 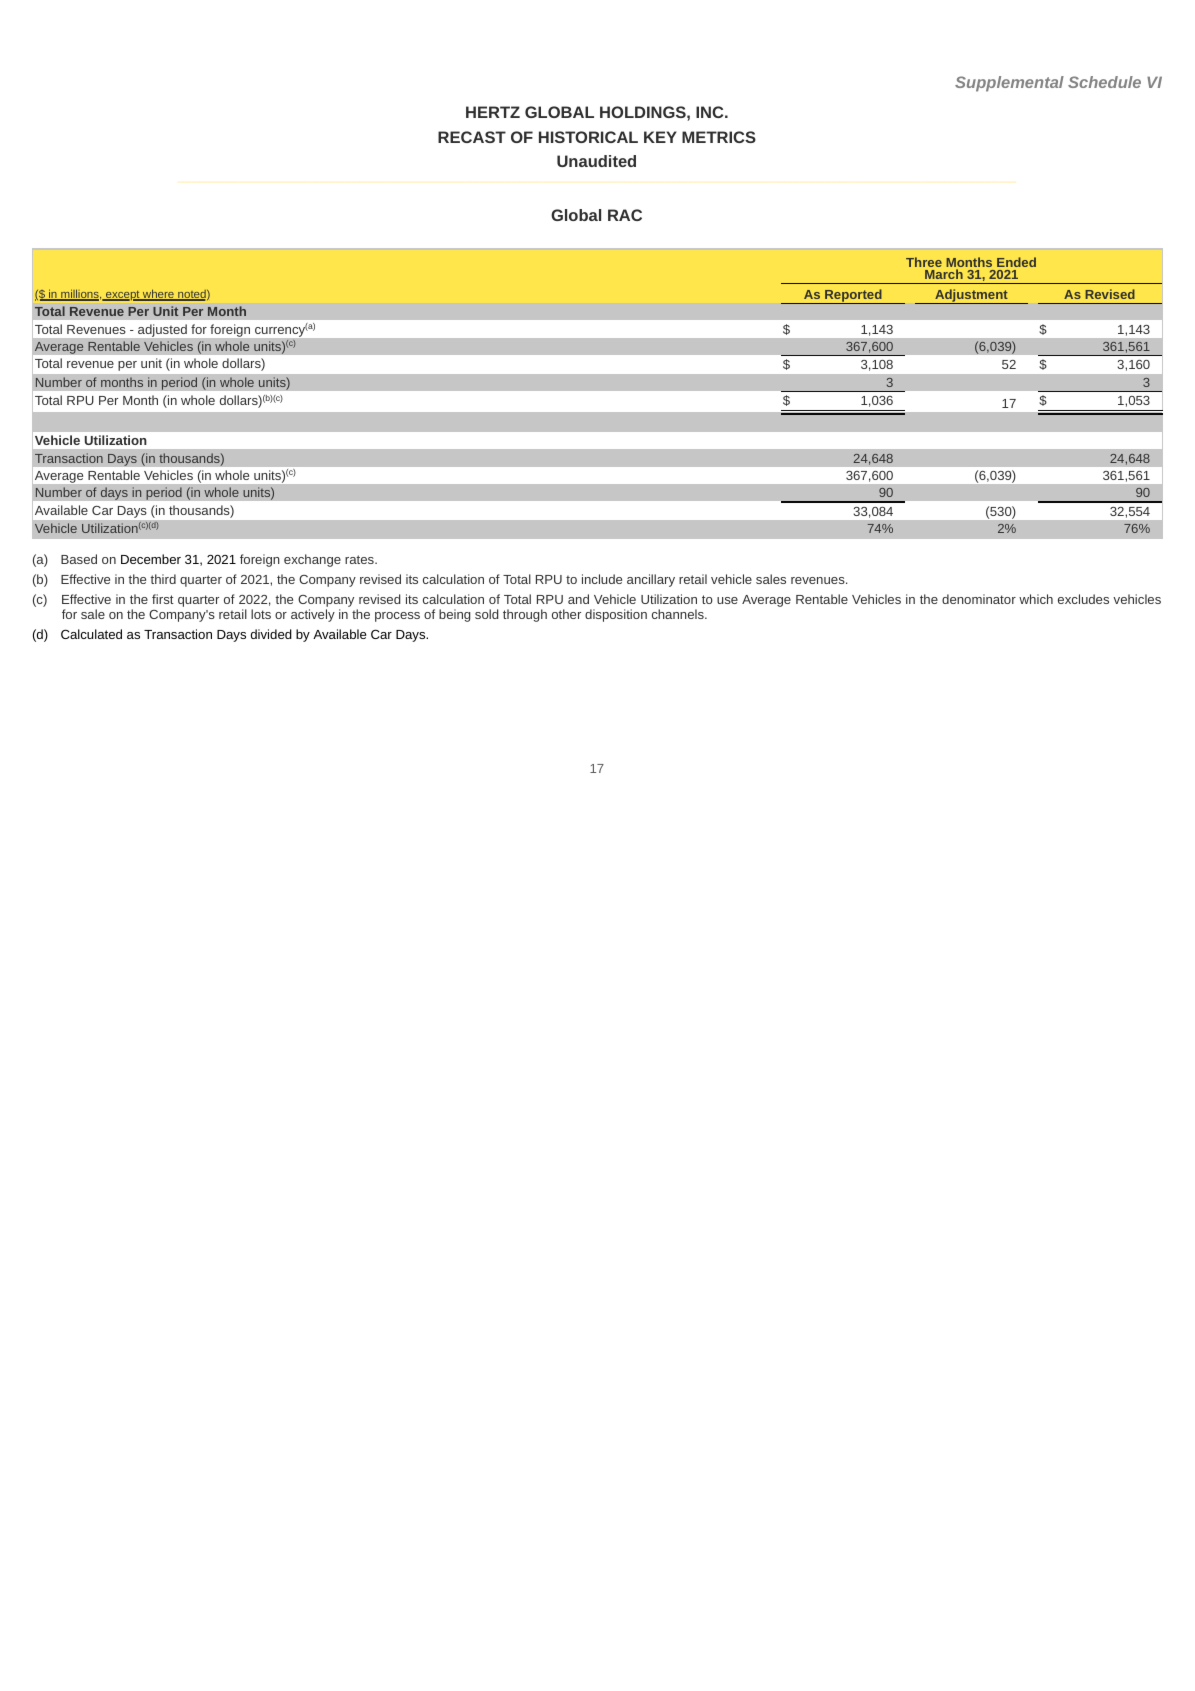 I want to click on adjusted, so click(x=162, y=330).
